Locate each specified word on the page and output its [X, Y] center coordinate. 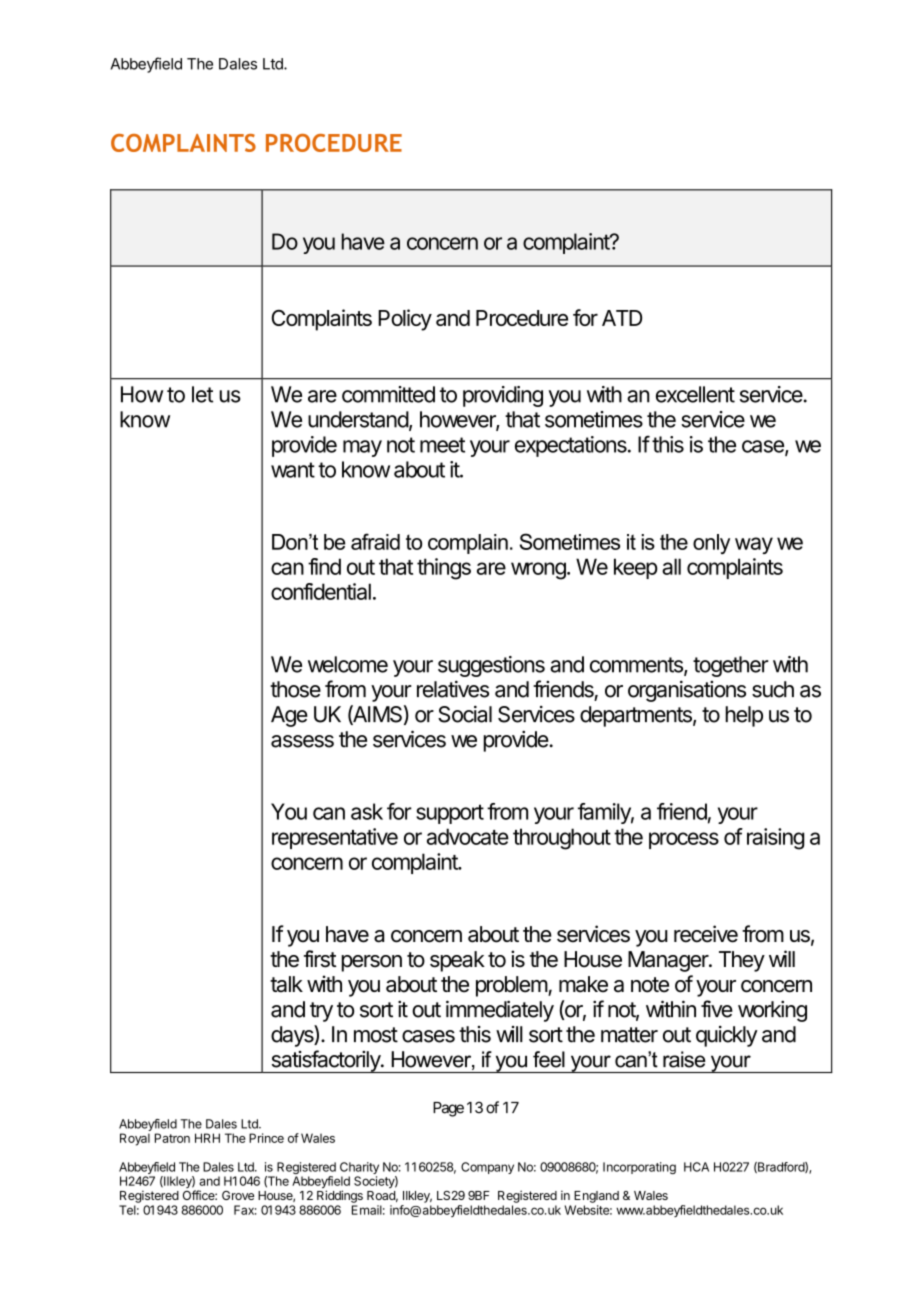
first [320, 959]
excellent [695, 394]
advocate [468, 836]
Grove [238, 1195]
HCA [696, 1167]
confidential [321, 591]
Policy [405, 320]
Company [487, 1168]
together [731, 666]
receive [706, 934]
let [202, 394]
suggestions [491, 666]
